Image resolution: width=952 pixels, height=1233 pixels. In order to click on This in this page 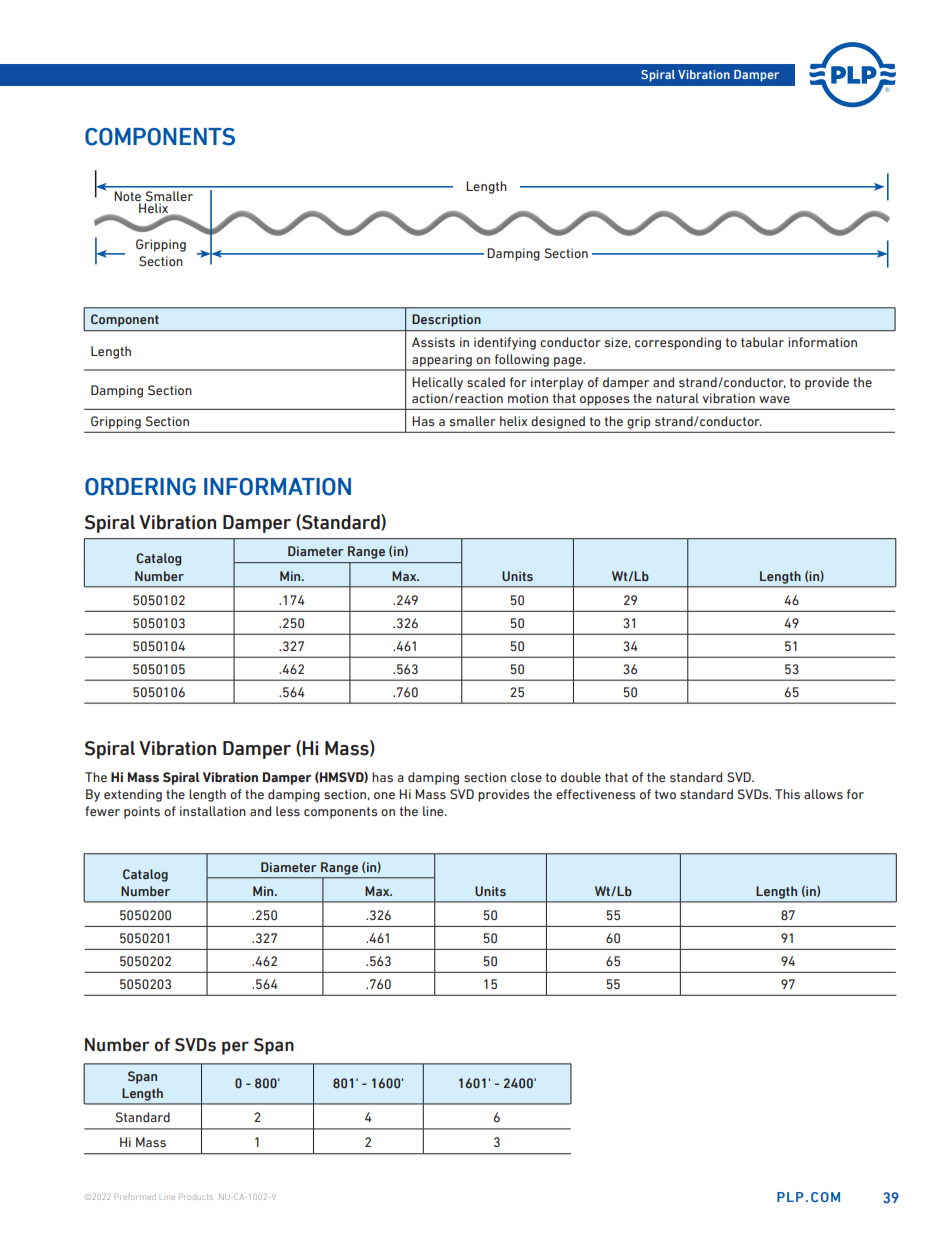, I will do `click(787, 794)`.
